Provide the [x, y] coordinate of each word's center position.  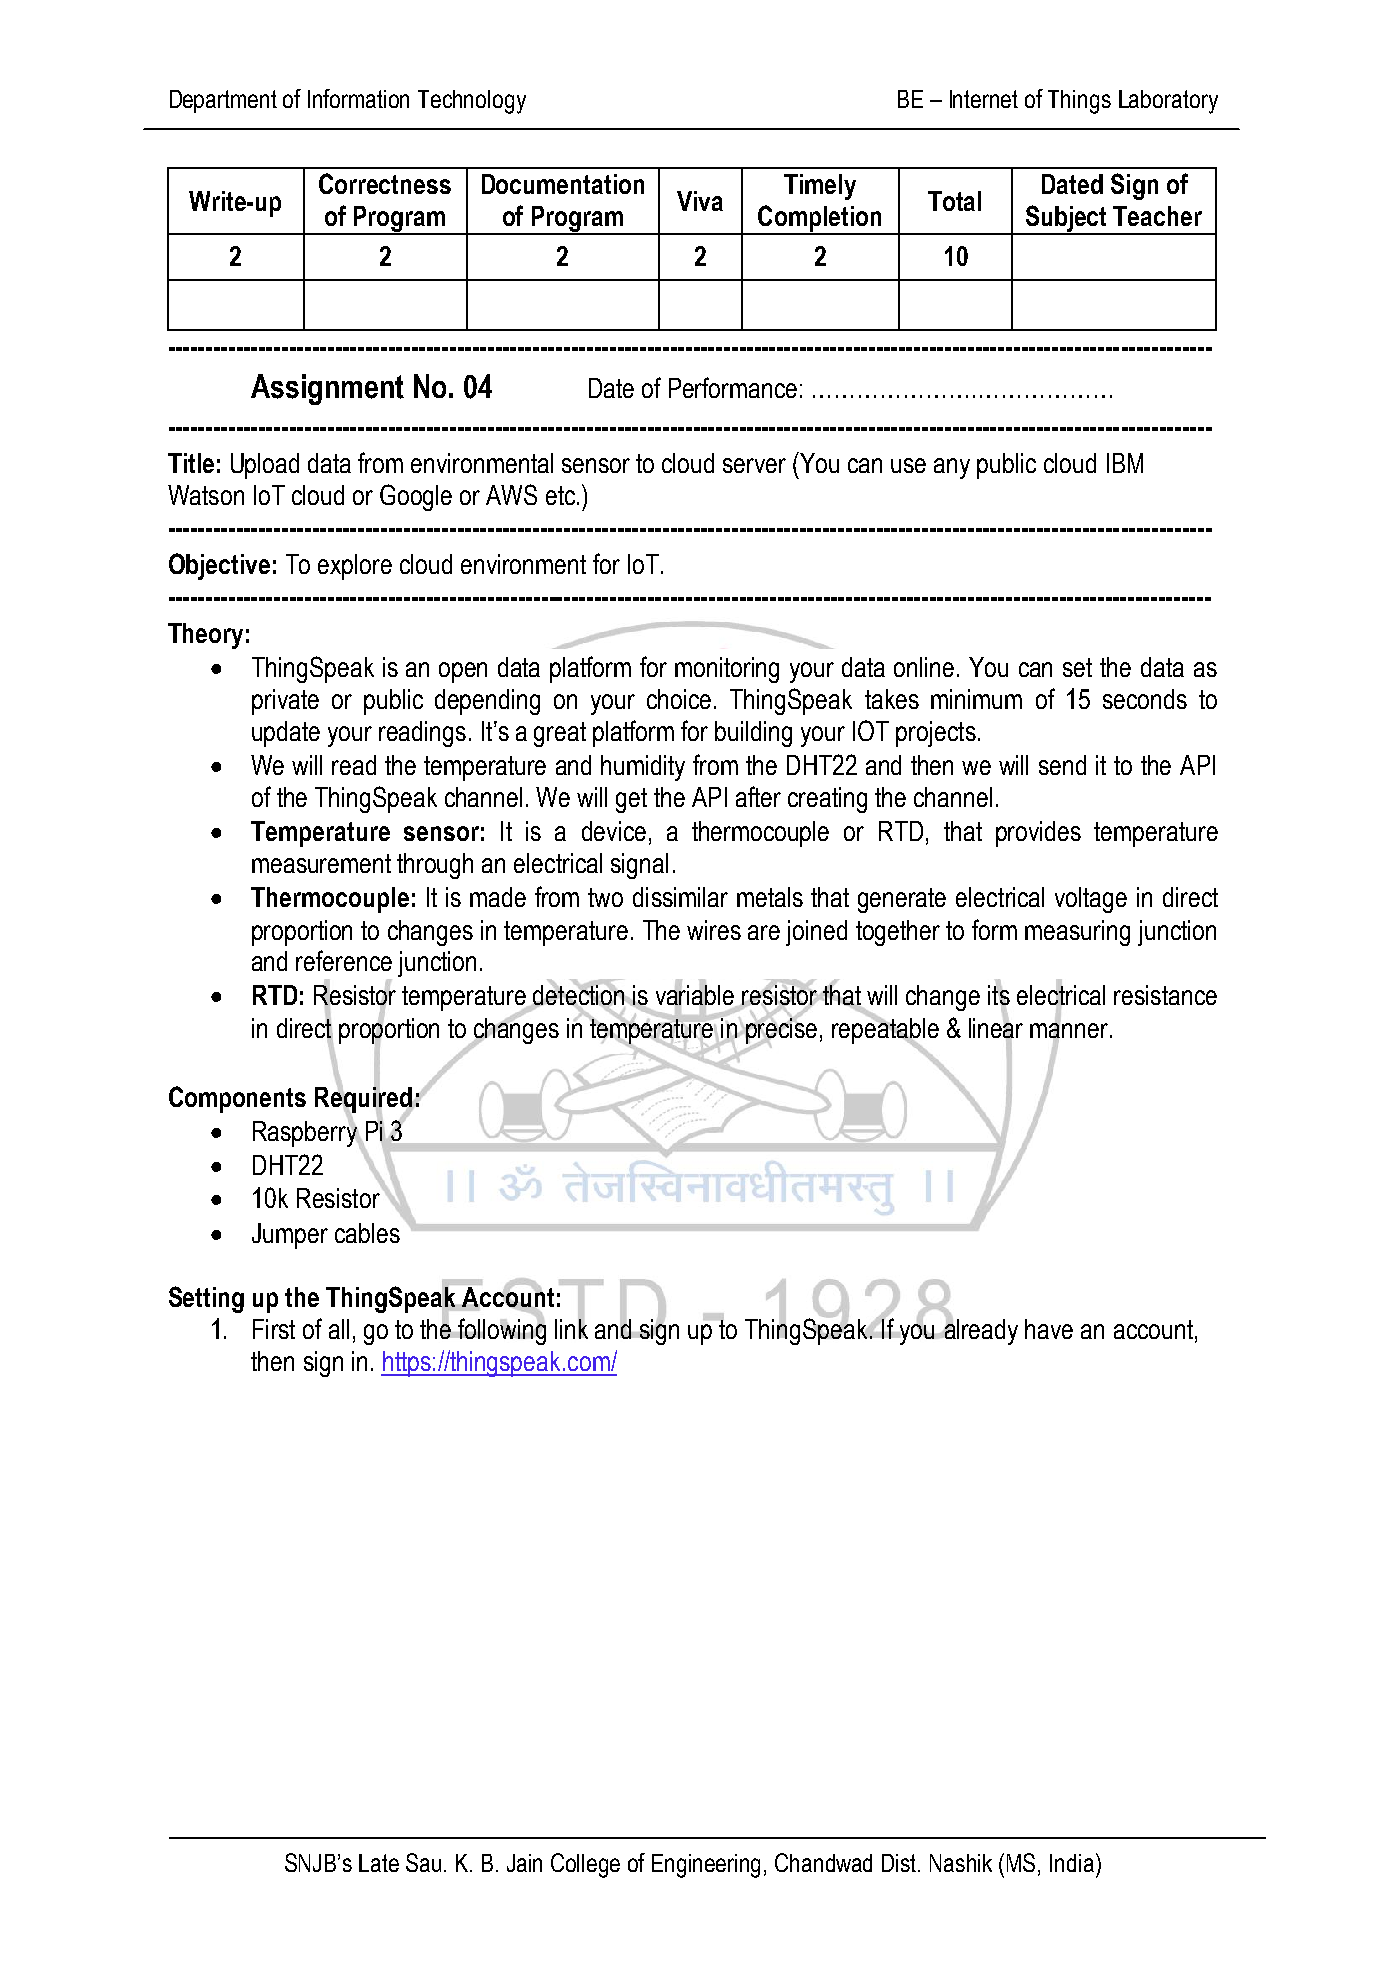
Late [379, 1863]
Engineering [706, 1866]
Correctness [385, 183]
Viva [700, 201]
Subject [1066, 220]
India [1072, 1863]
